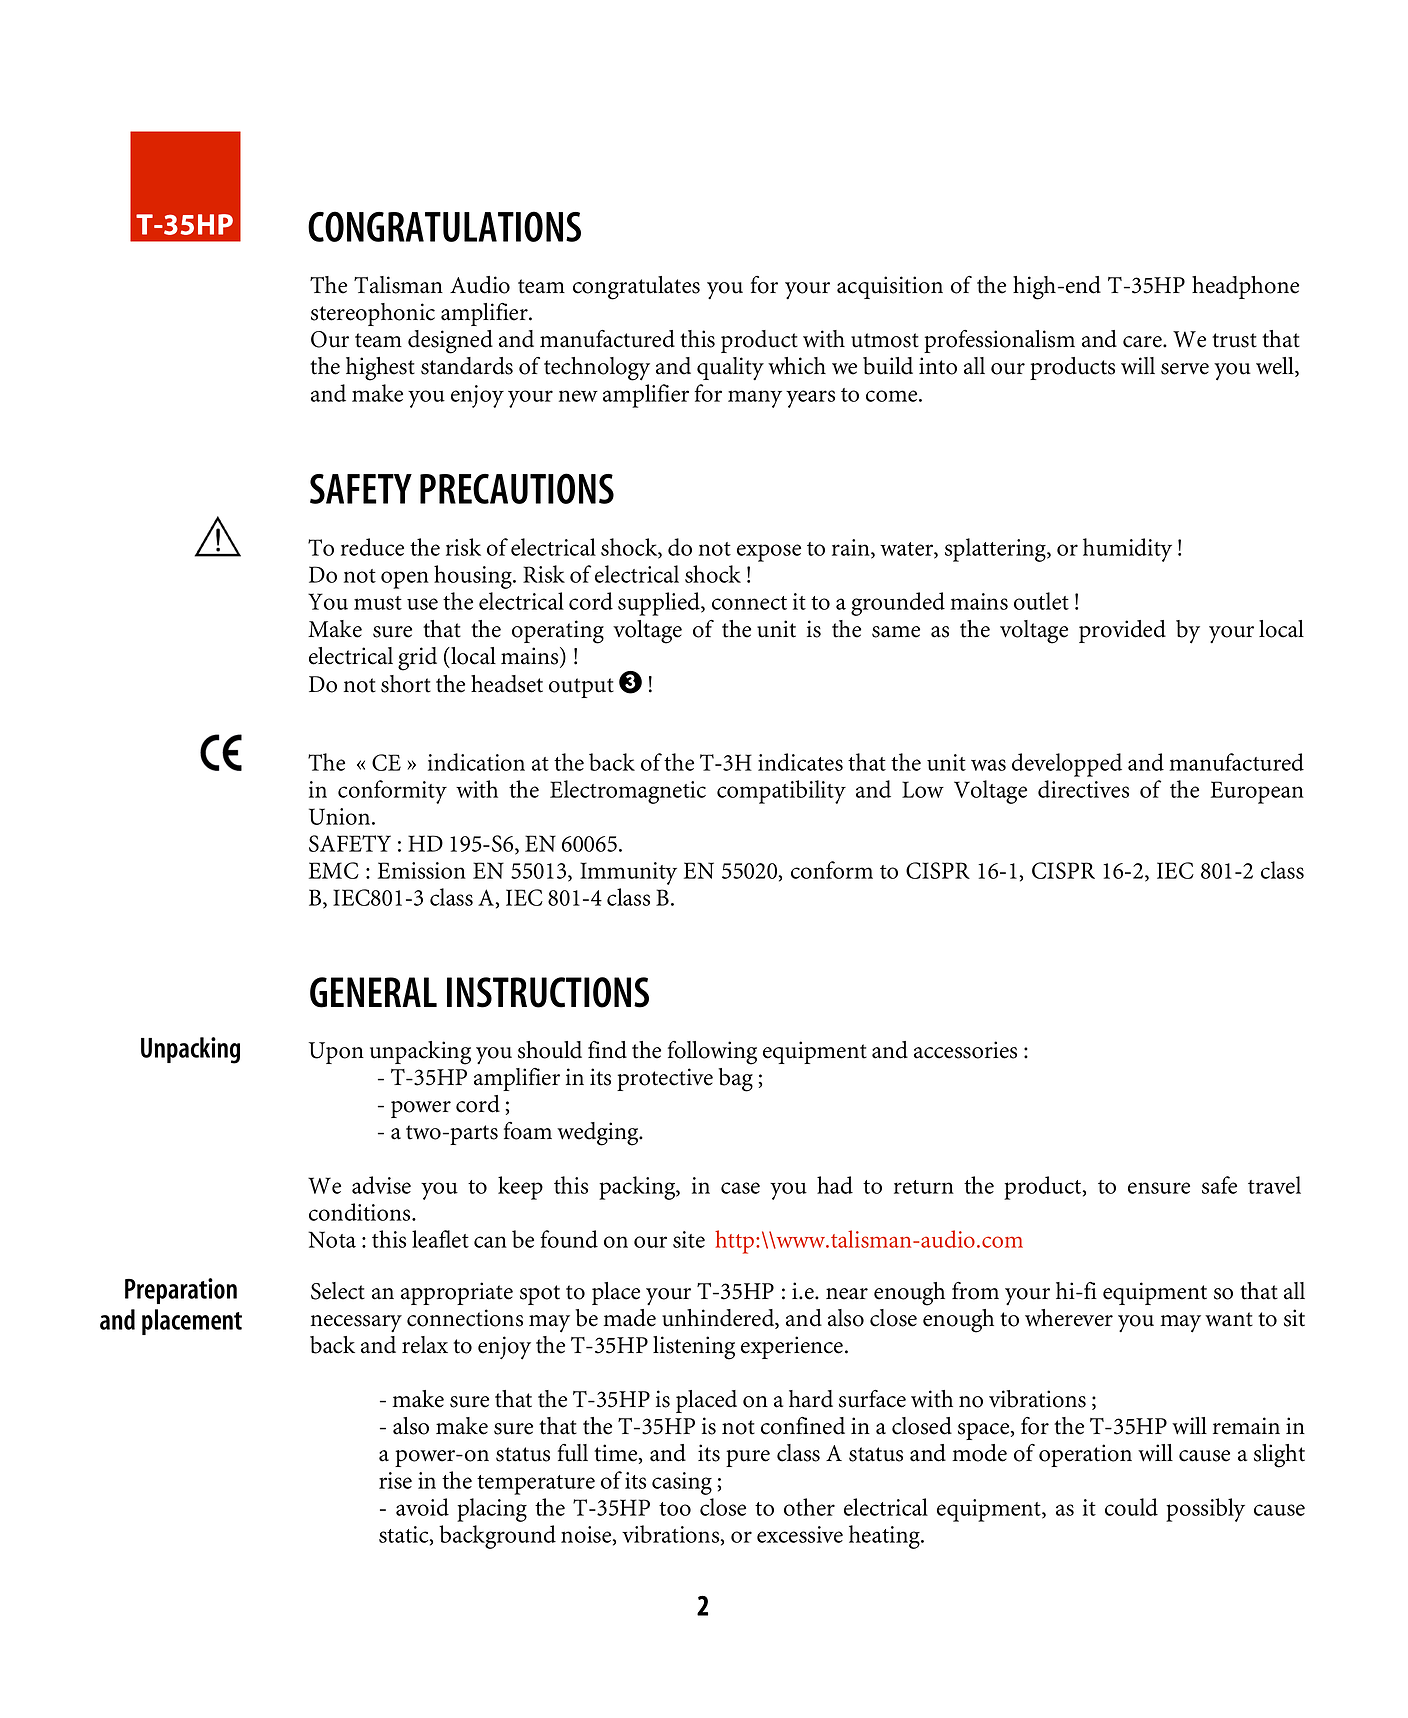 The width and height of the document is (1408, 1718). Describe the element at coordinates (444, 226) in the document. I see `CONGRATULATIONS` at that location.
